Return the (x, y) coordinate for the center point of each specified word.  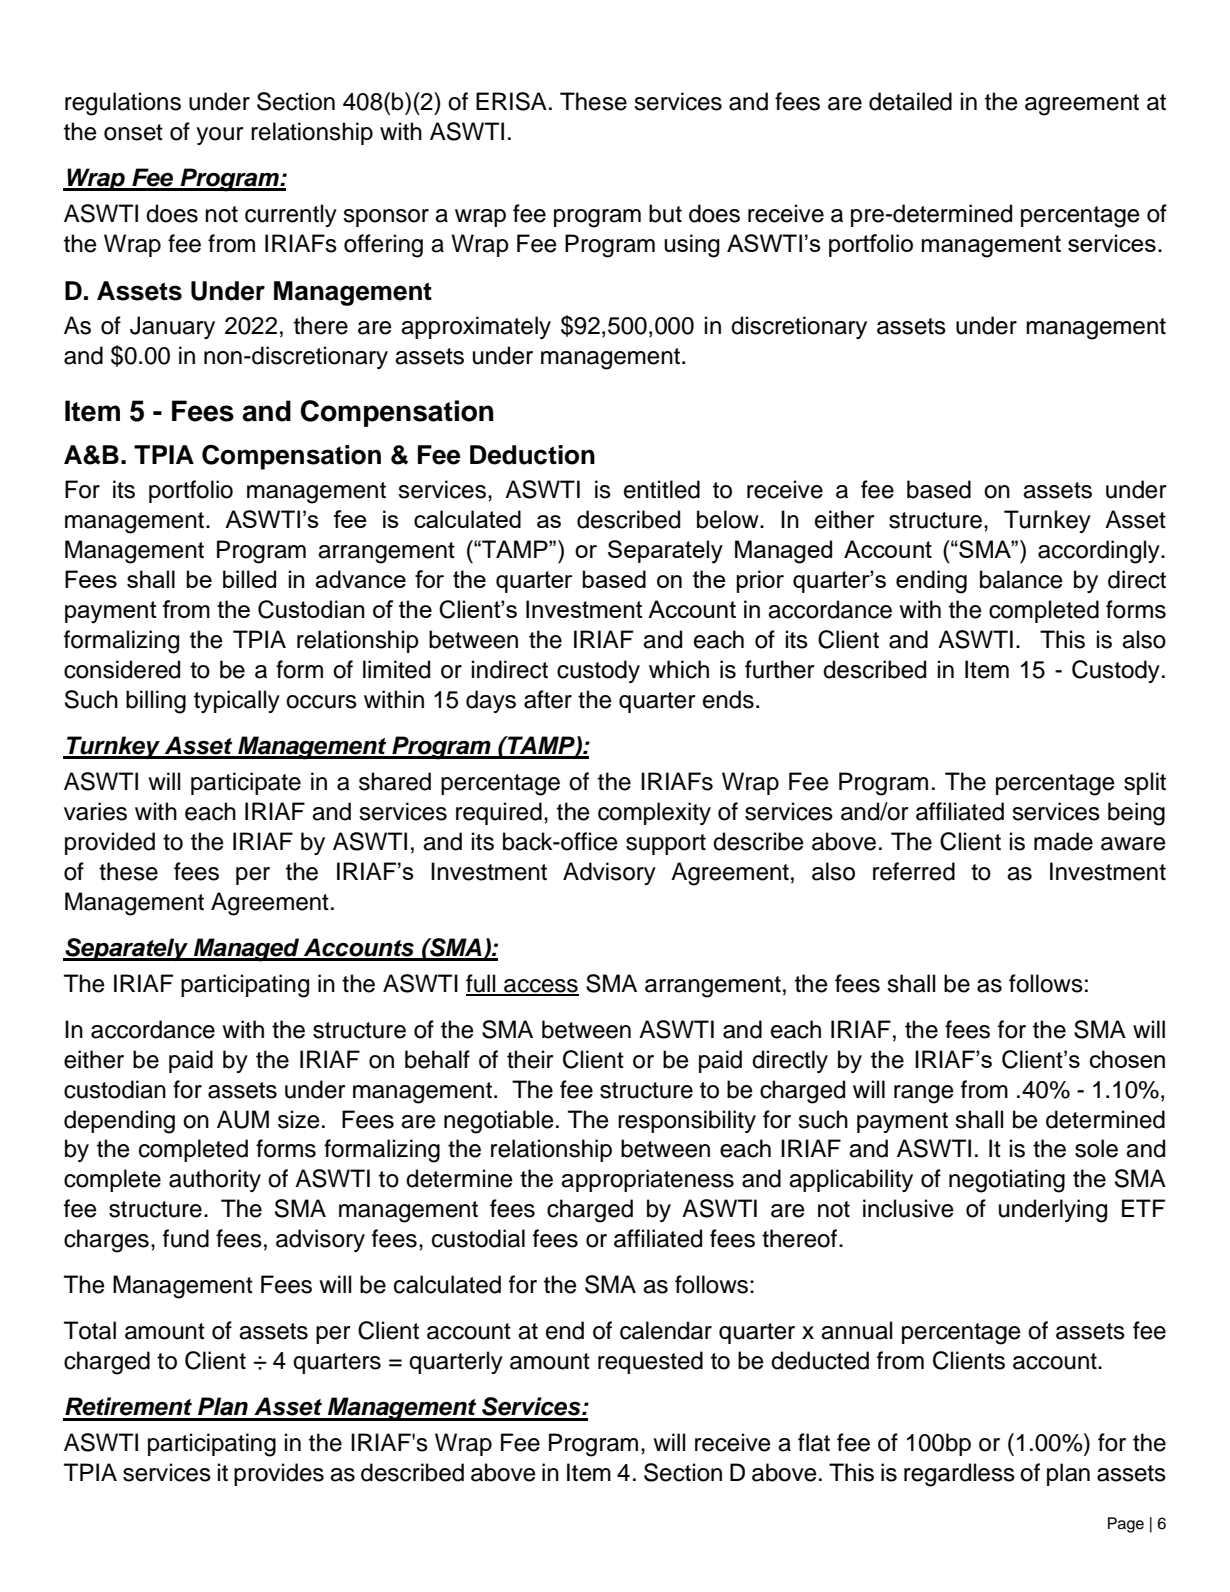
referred (914, 871)
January (172, 327)
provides (279, 1474)
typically (237, 701)
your (220, 136)
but (665, 213)
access (540, 987)
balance (1021, 579)
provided (110, 843)
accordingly (1100, 552)
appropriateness (647, 1180)
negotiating (1007, 1181)
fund (186, 1238)
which (679, 669)
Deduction (532, 455)
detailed (910, 101)
